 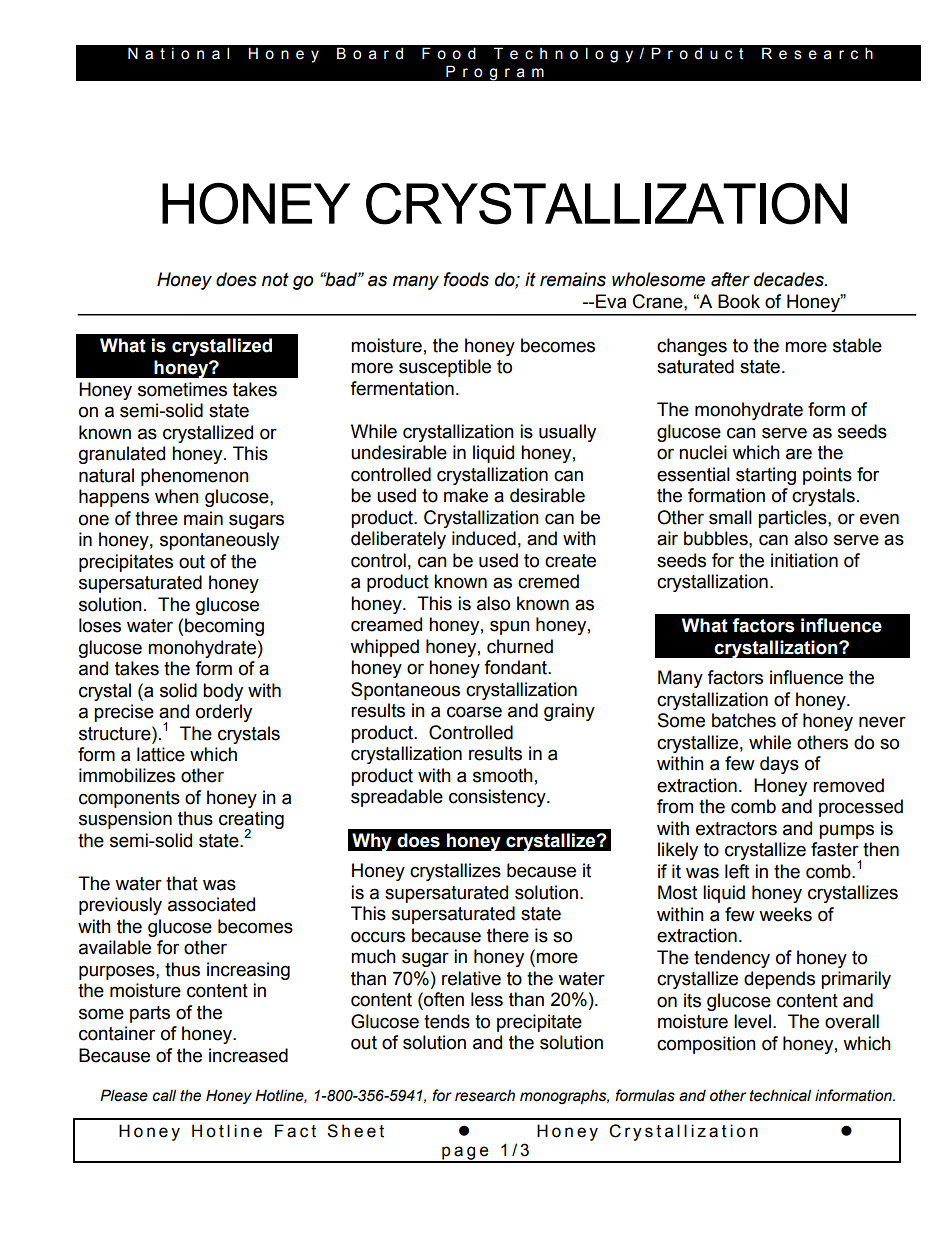 What do you see at coordinates (498, 798) in the screenshot?
I see `consistency` at bounding box center [498, 798].
